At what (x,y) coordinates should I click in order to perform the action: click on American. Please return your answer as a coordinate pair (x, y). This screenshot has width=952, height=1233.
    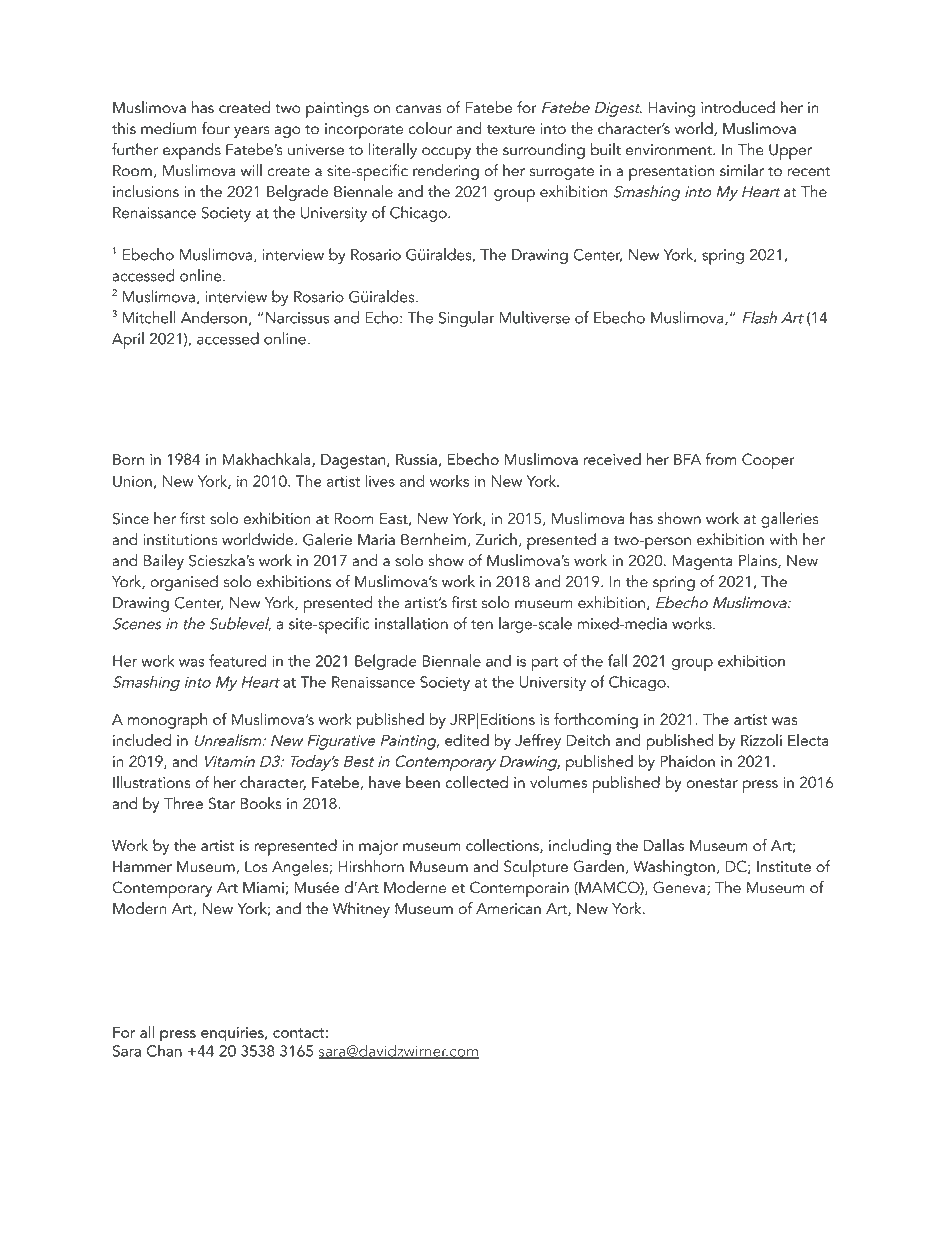
    Looking at the image, I should click on (508, 909).
